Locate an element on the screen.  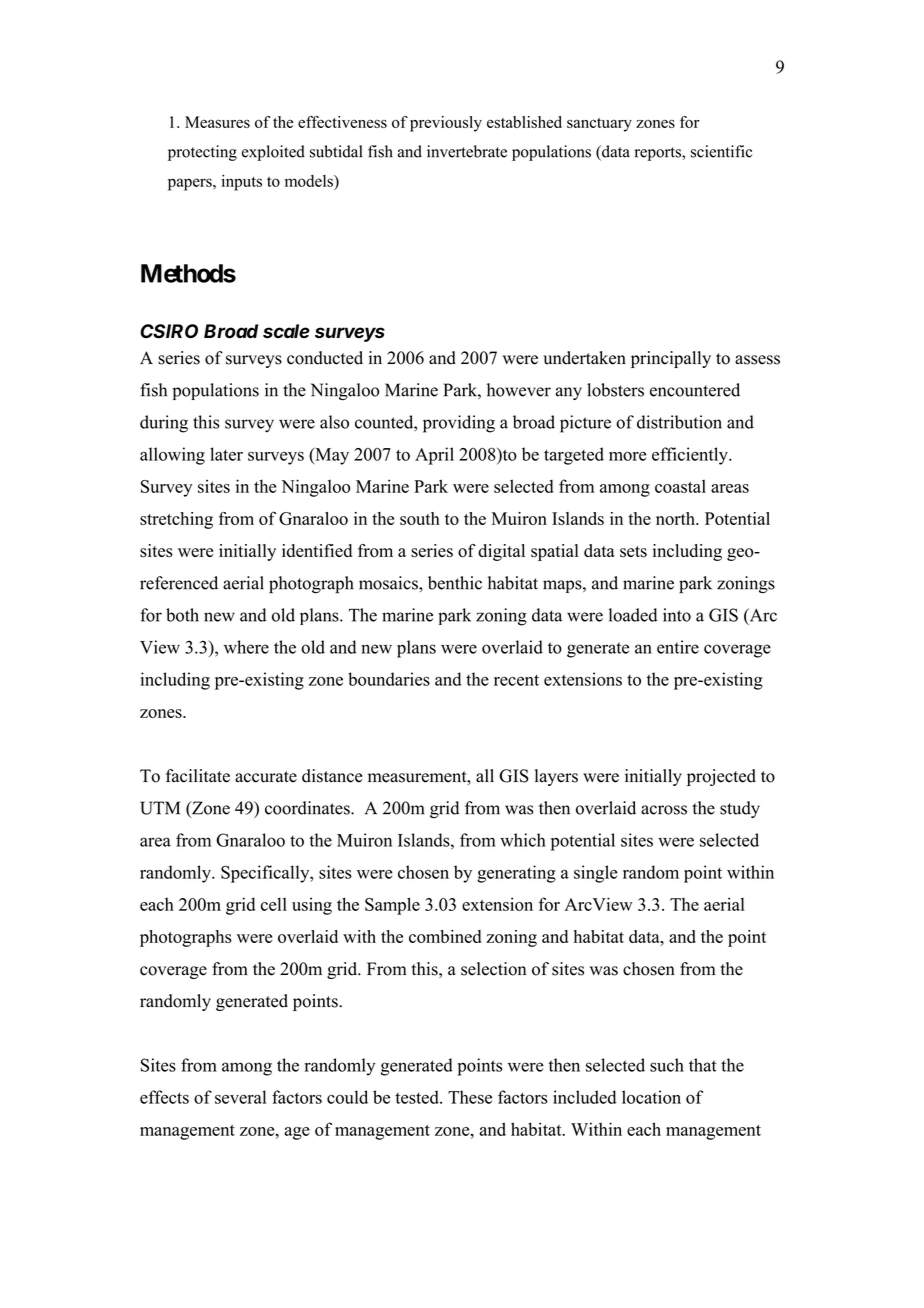
invertebrate is located at coordinates (467, 151).
